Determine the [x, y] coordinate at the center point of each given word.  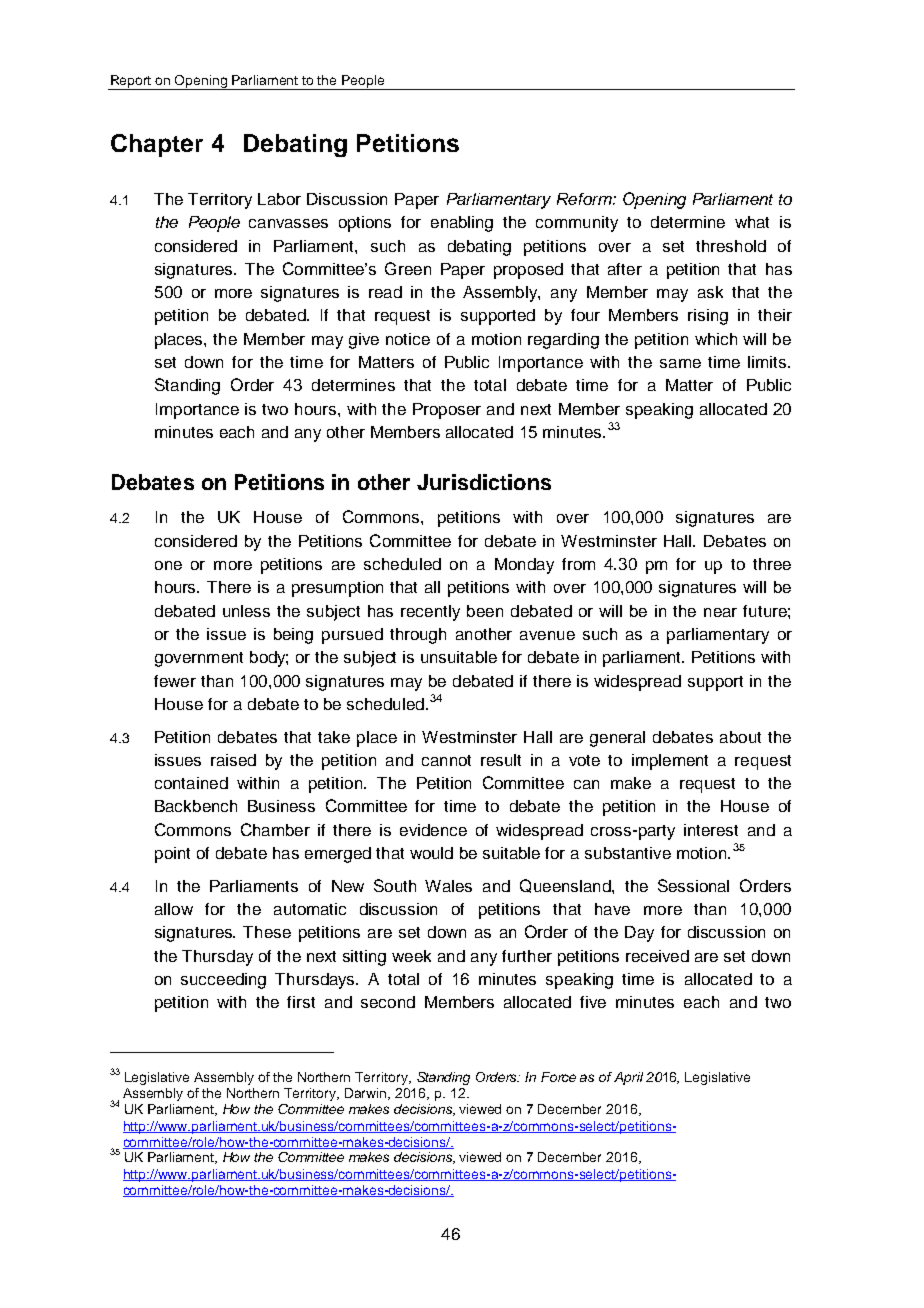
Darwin [367, 1094]
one [168, 565]
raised [233, 760]
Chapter [157, 145]
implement [670, 762]
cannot [446, 760]
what [752, 222]
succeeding [223, 981]
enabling [462, 224]
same [680, 363]
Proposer [447, 411]
